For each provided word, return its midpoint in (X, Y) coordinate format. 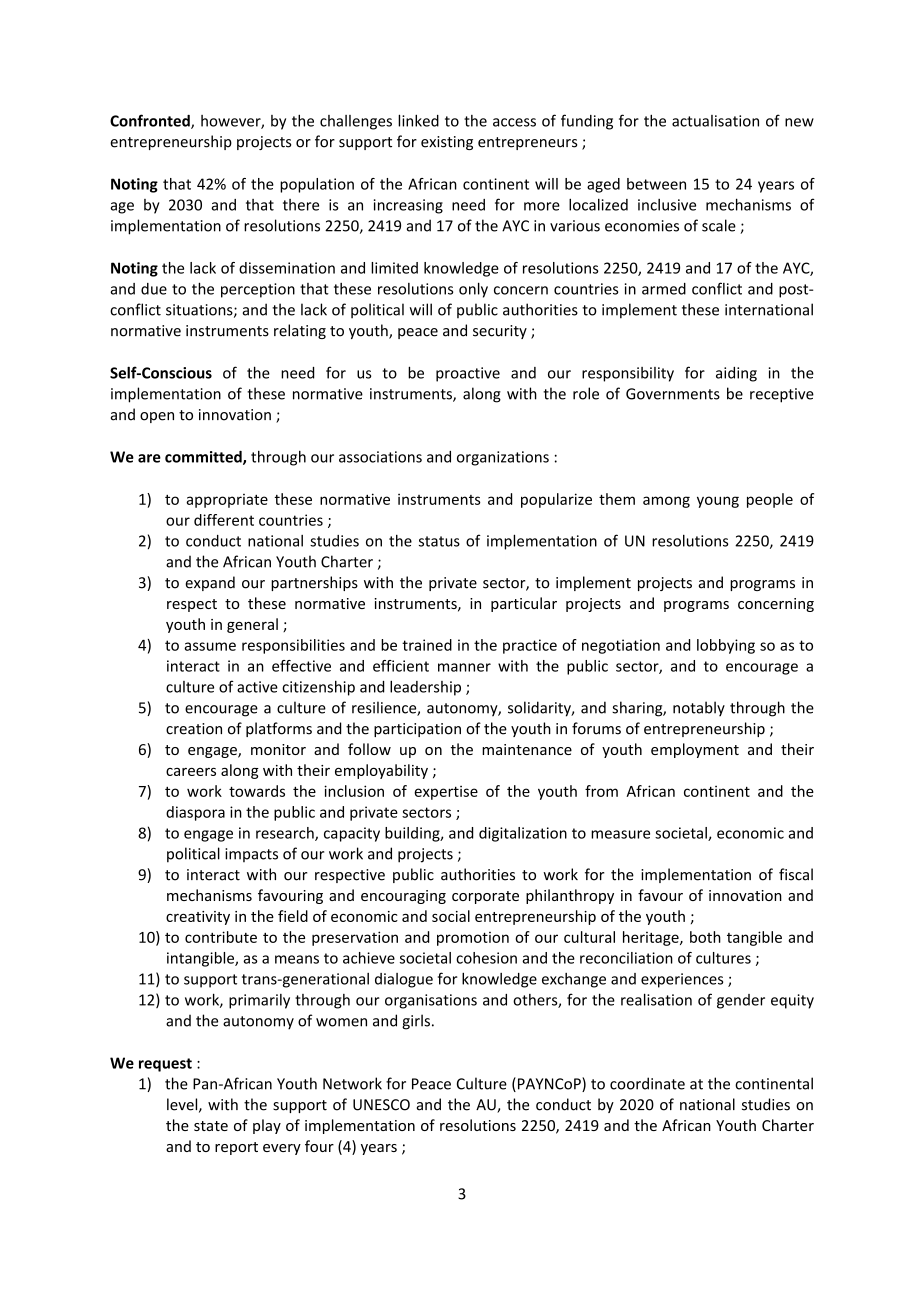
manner (464, 667)
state (211, 1126)
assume (210, 646)
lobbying (726, 646)
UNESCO (381, 1105)
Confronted (151, 121)
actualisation (715, 121)
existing (447, 143)
